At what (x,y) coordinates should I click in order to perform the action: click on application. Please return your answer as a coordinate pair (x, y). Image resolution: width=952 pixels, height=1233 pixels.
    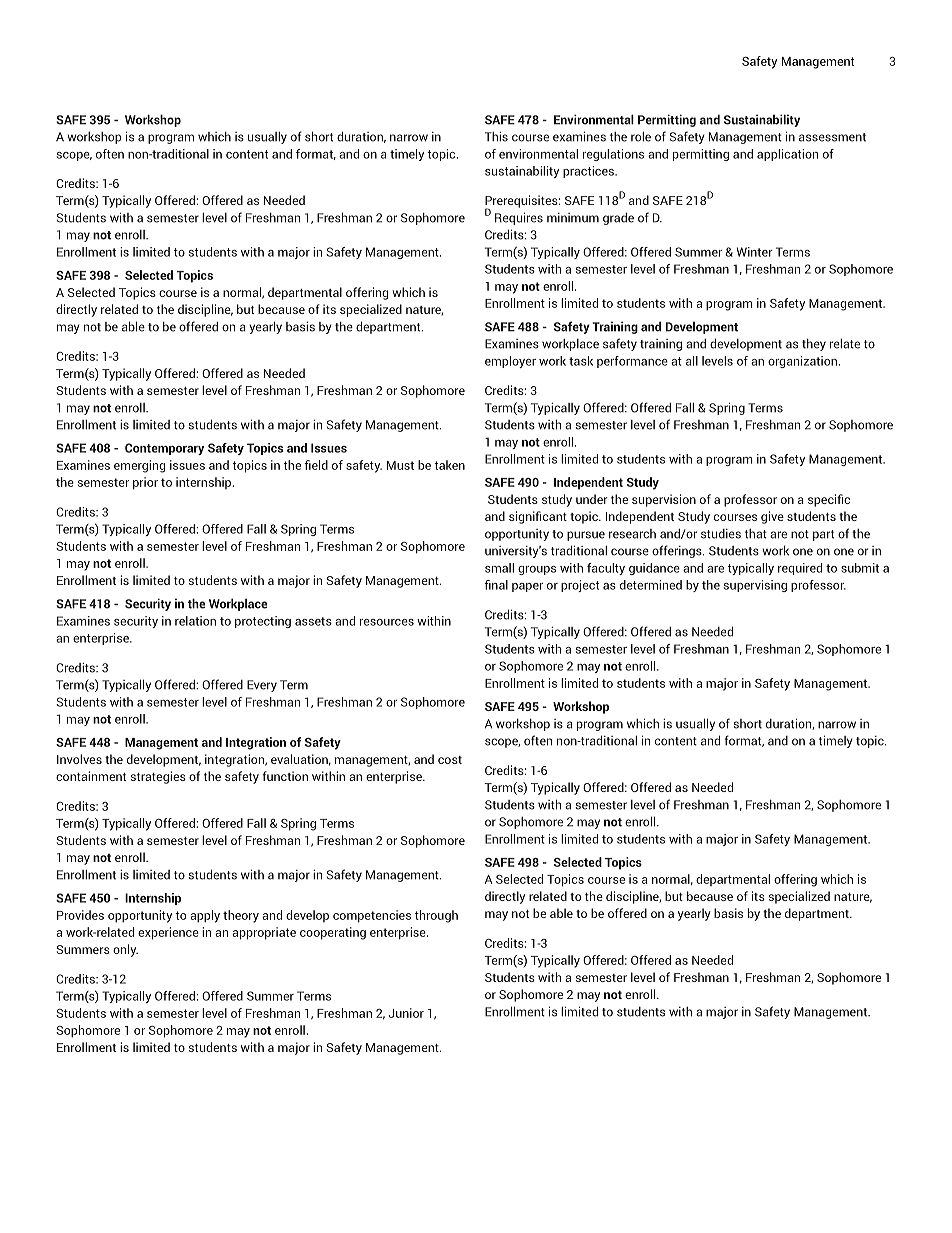
    Looking at the image, I should click on (787, 155).
